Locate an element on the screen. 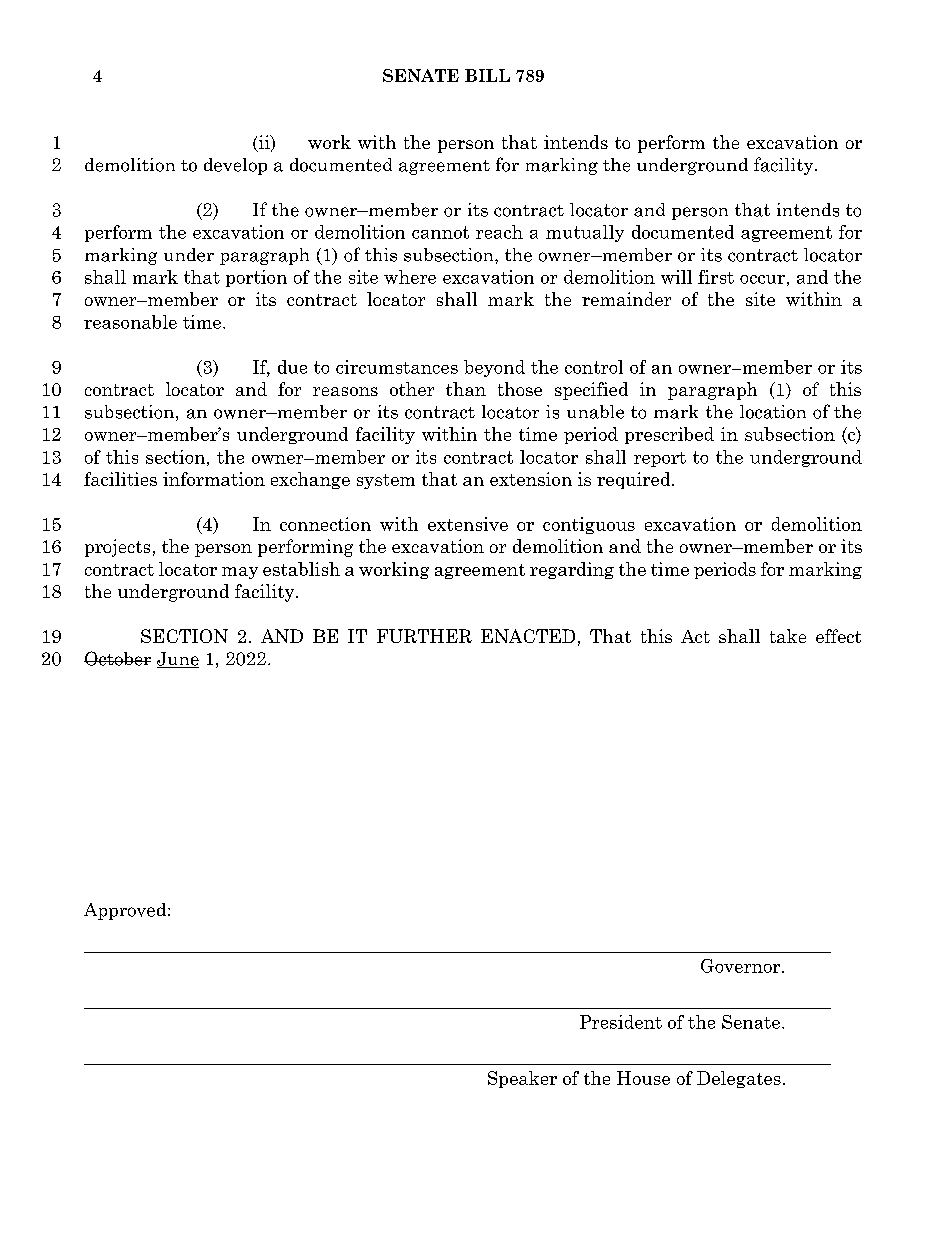  BILL is located at coordinates (487, 75).
